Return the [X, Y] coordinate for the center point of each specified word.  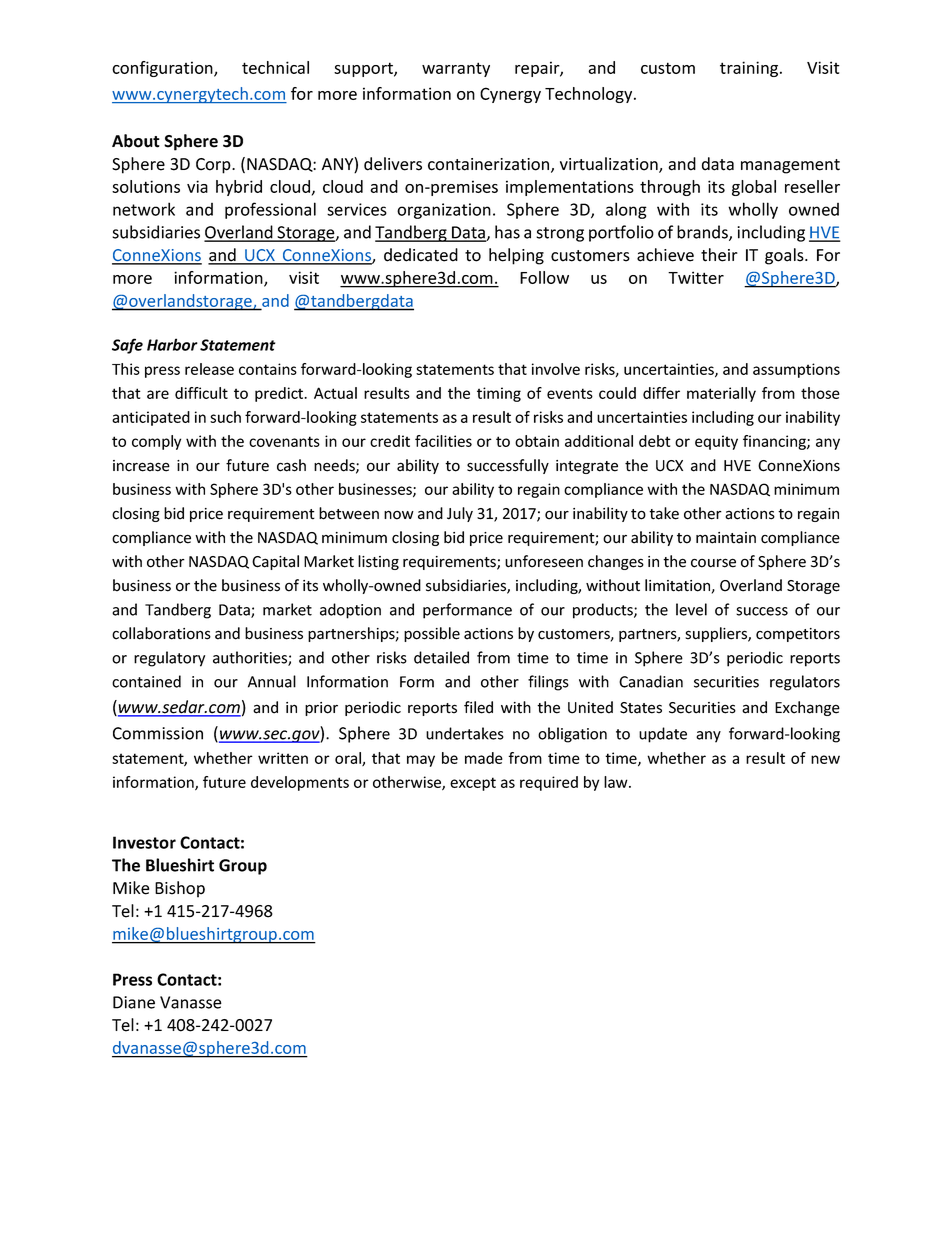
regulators [805, 683]
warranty [456, 69]
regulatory [169, 659]
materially [721, 394]
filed [478, 707]
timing [499, 394]
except [473, 784]
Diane [134, 1002]
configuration [163, 69]
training [750, 69]
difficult [201, 393]
